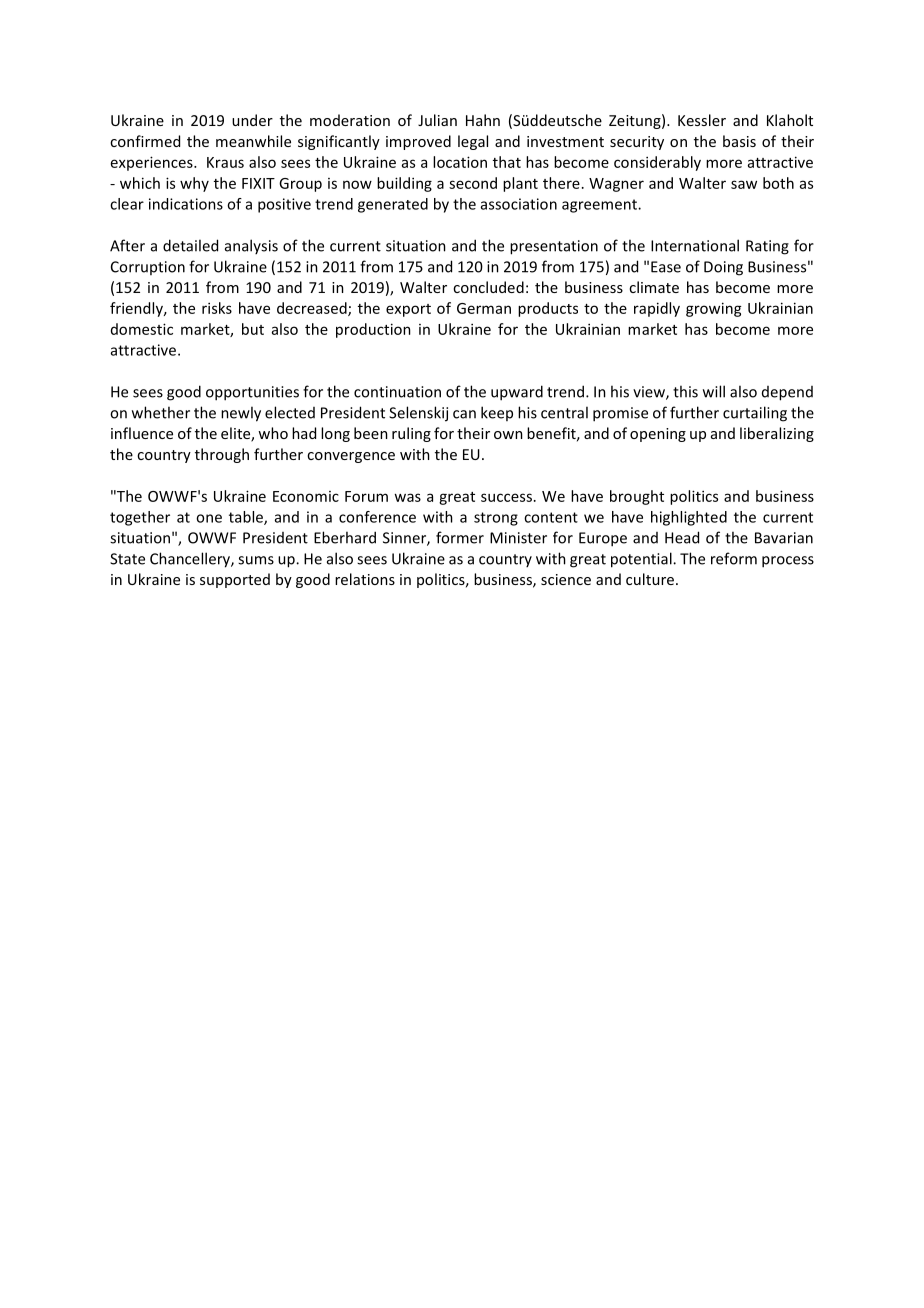 This screenshot has height=1308, width=924. I want to click on newly, so click(241, 414).
